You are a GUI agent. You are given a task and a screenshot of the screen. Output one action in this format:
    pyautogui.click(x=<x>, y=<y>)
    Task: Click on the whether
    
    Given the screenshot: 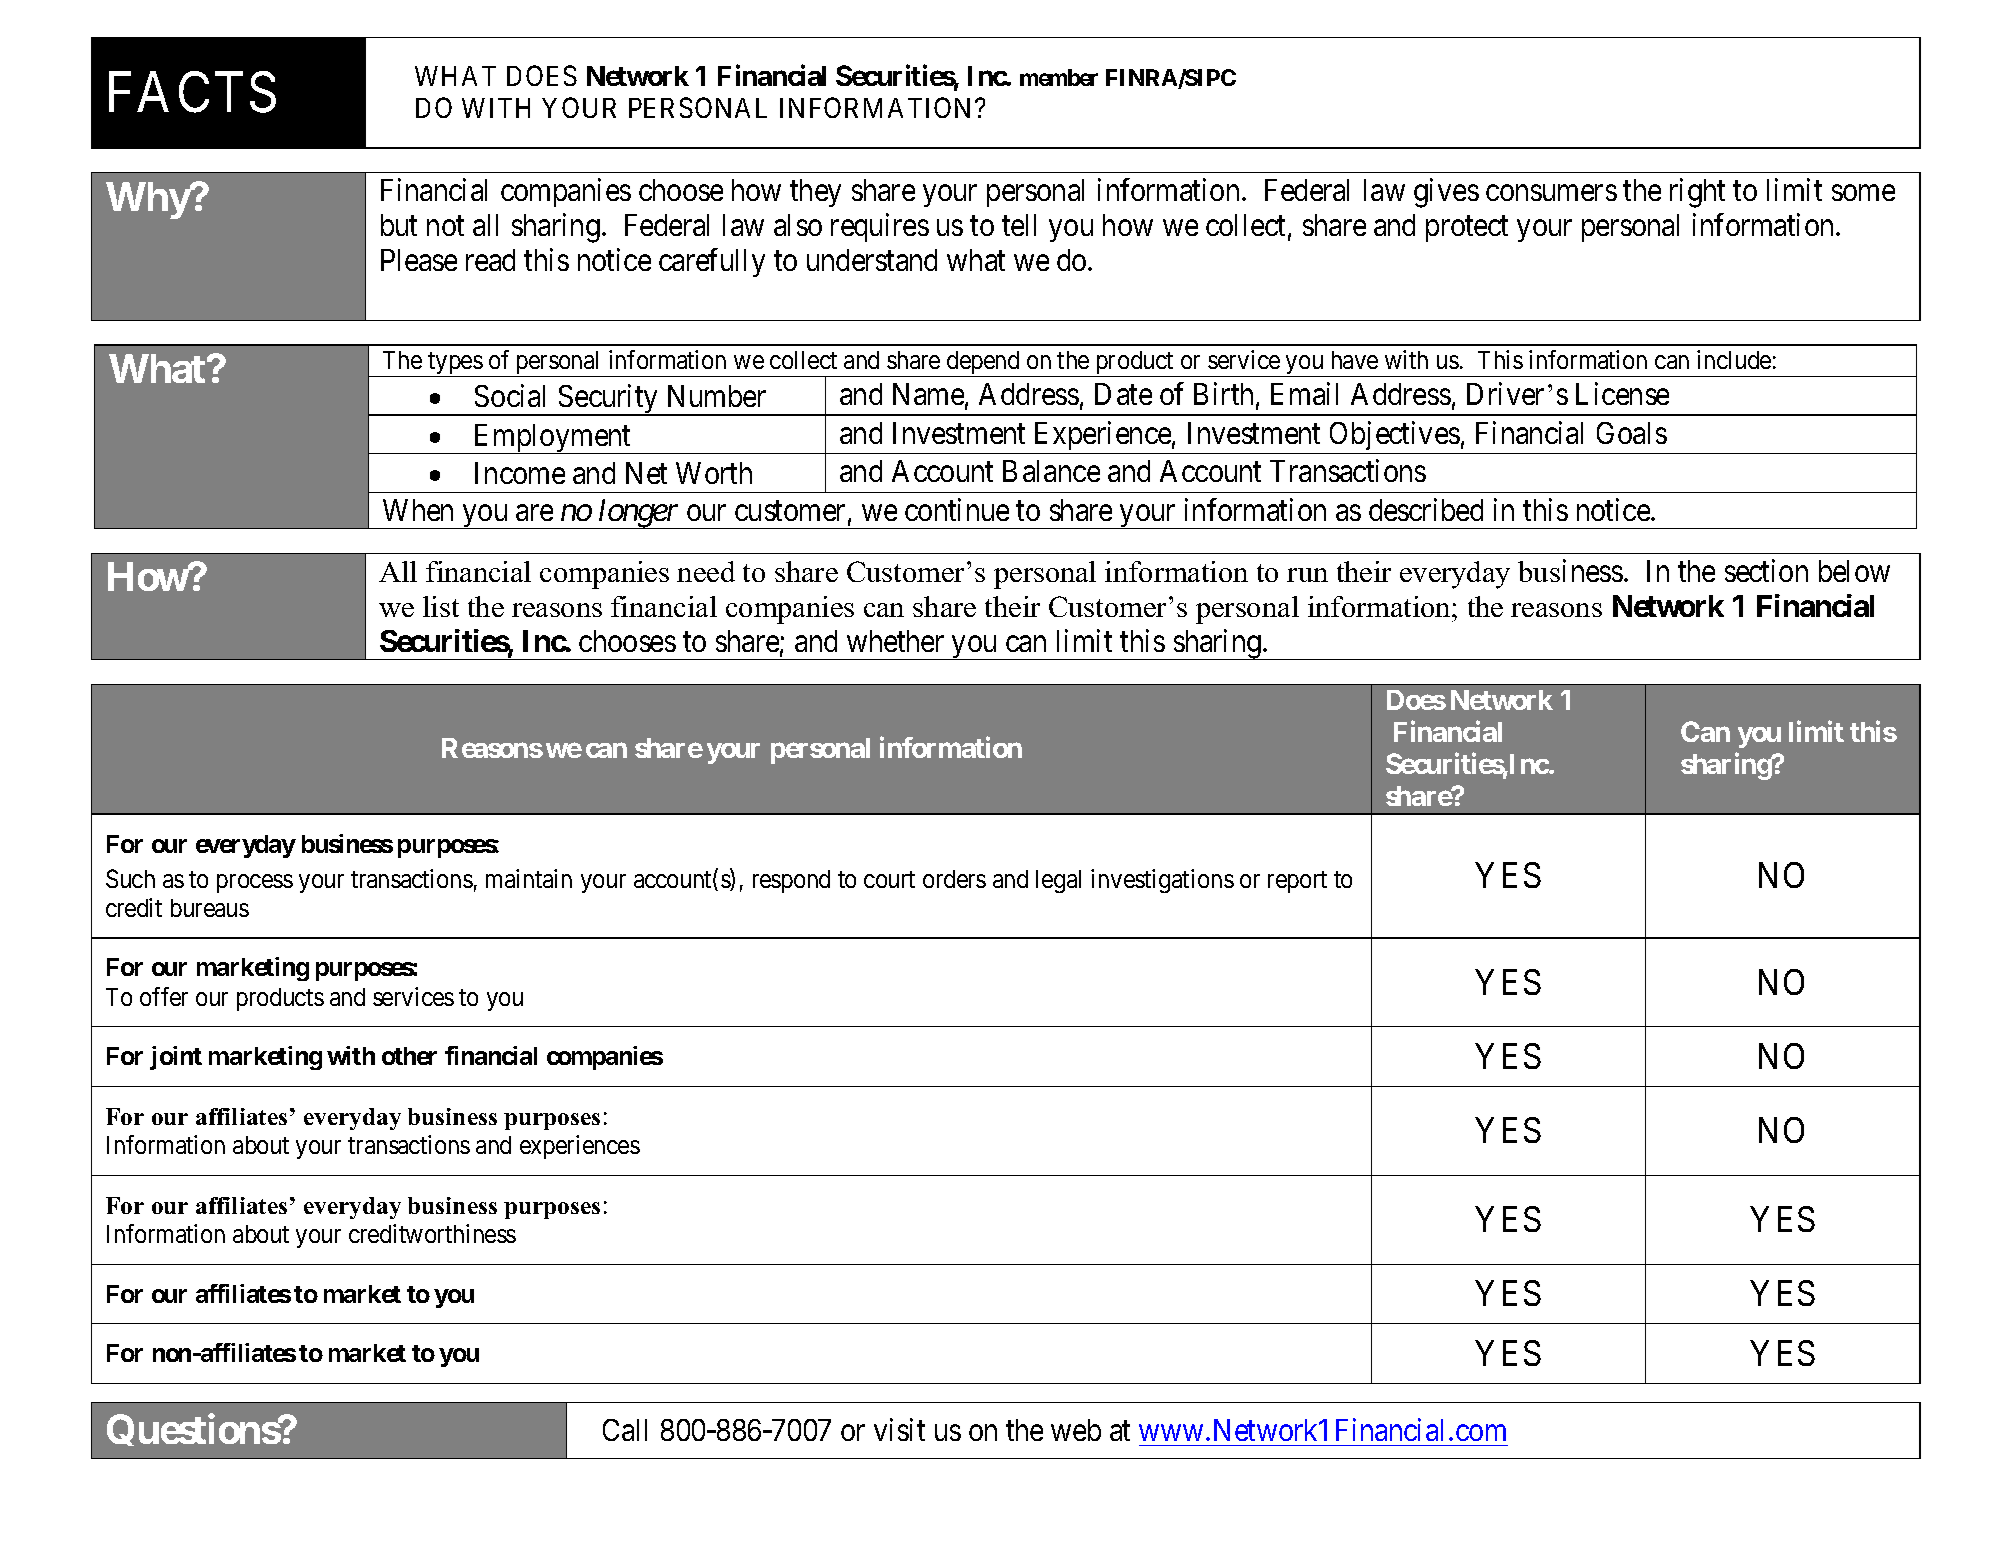 What is the action you would take?
    pyautogui.click(x=895, y=641)
